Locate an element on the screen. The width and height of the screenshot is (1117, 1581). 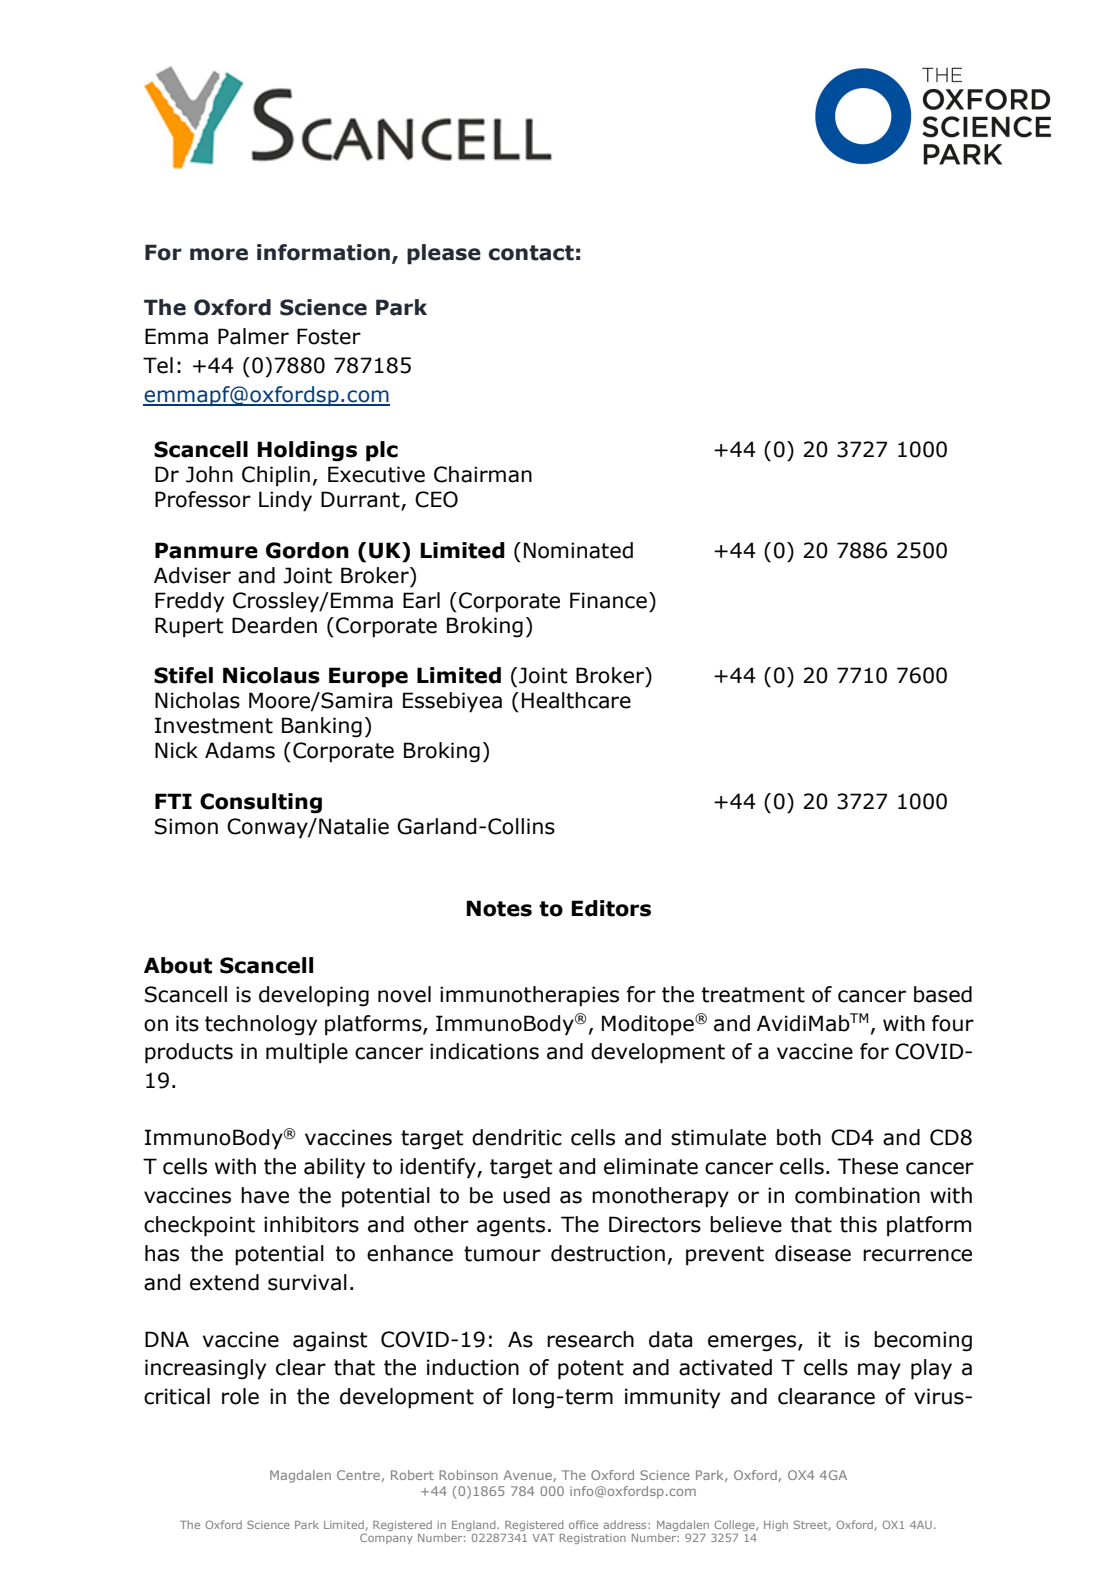
contact is located at coordinates (531, 253).
